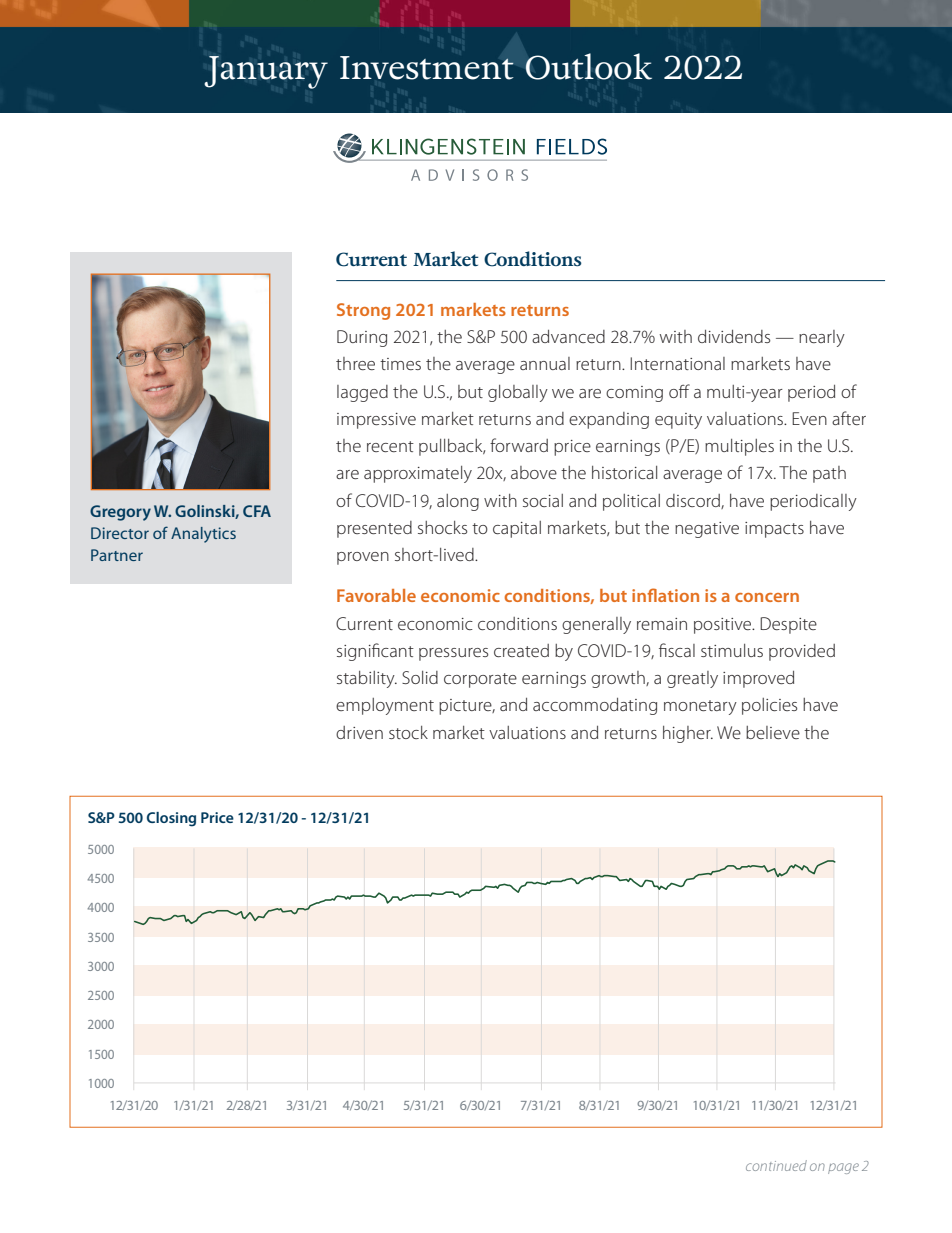  Describe the element at coordinates (767, 597) in the screenshot. I see `concern` at that location.
